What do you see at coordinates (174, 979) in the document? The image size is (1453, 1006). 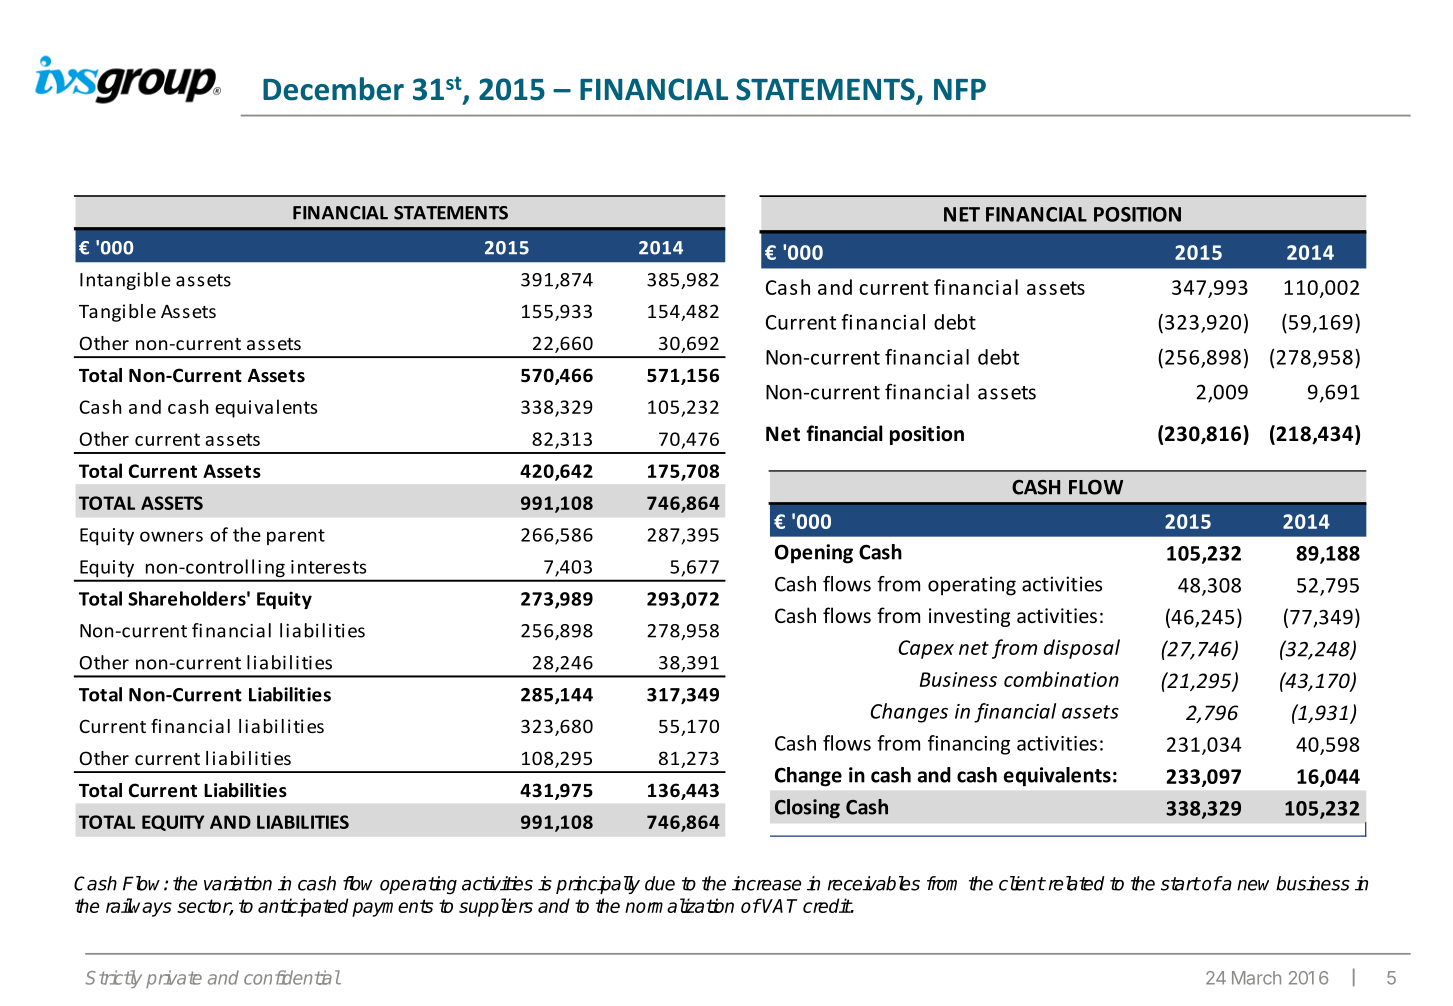 I see `private` at bounding box center [174, 979].
